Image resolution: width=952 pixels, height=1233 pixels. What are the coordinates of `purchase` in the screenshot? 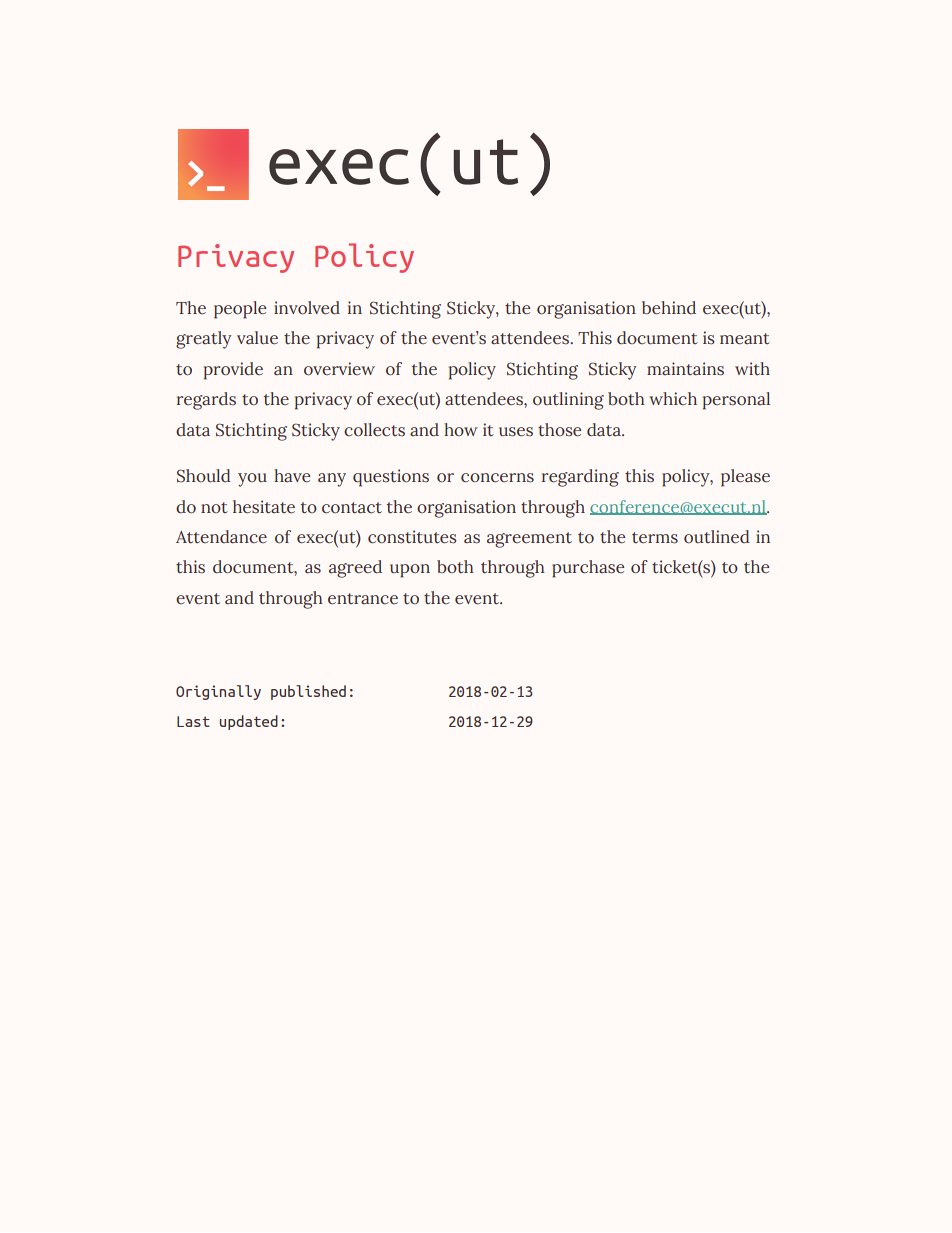 It's located at (588, 569).
